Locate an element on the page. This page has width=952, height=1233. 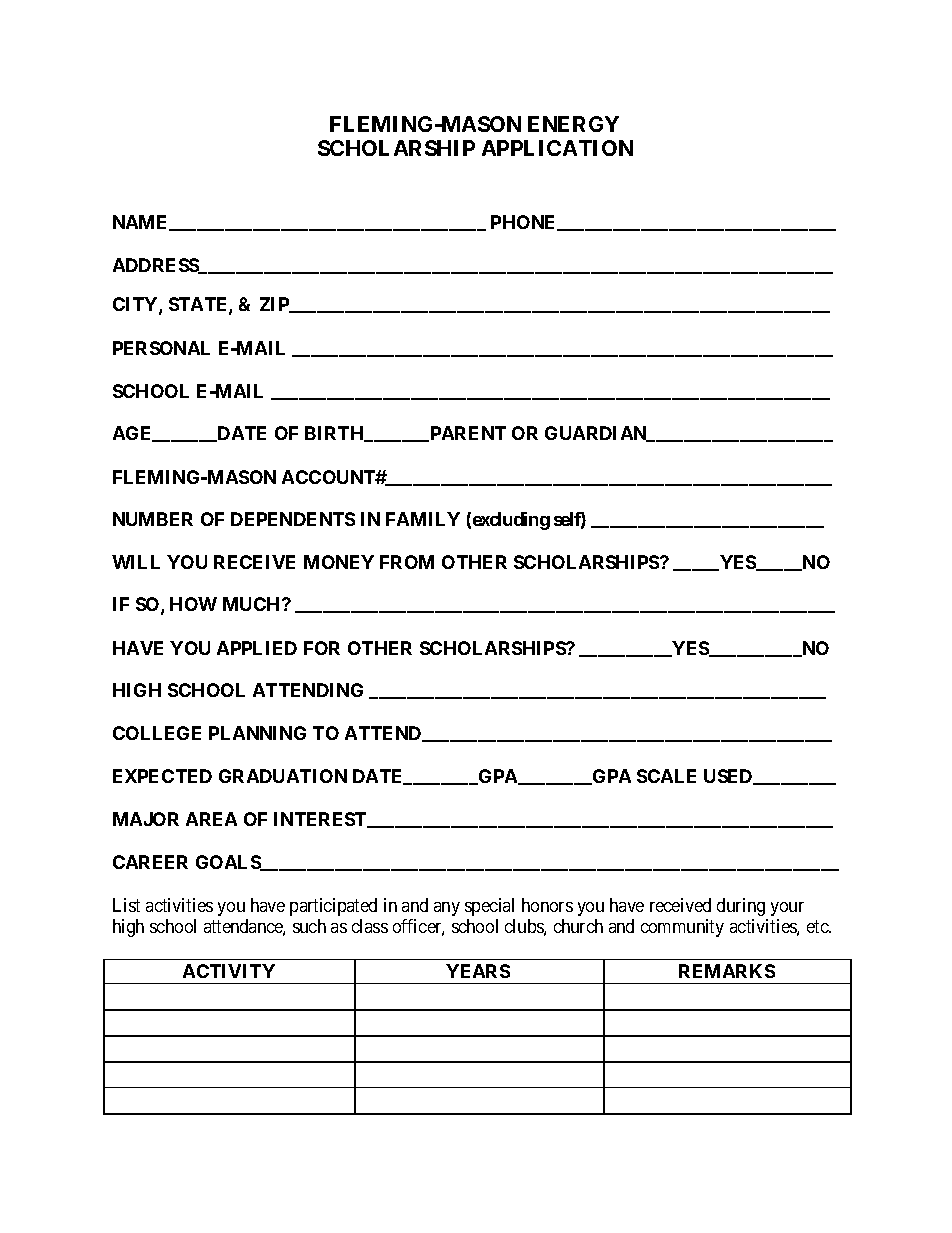
SCALE is located at coordinates (666, 776).
